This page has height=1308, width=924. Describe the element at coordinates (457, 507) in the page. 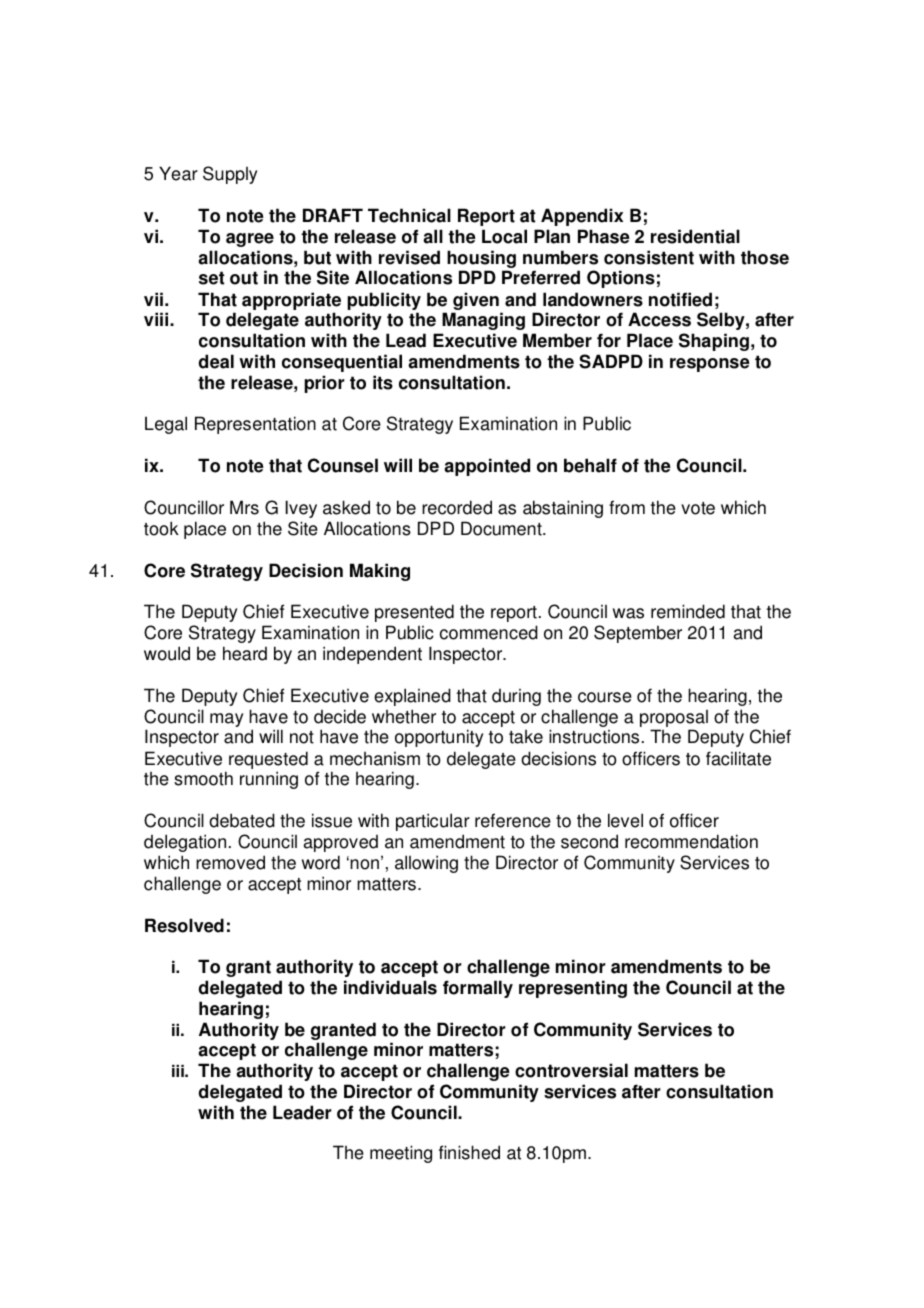

I see `recorded` at that location.
